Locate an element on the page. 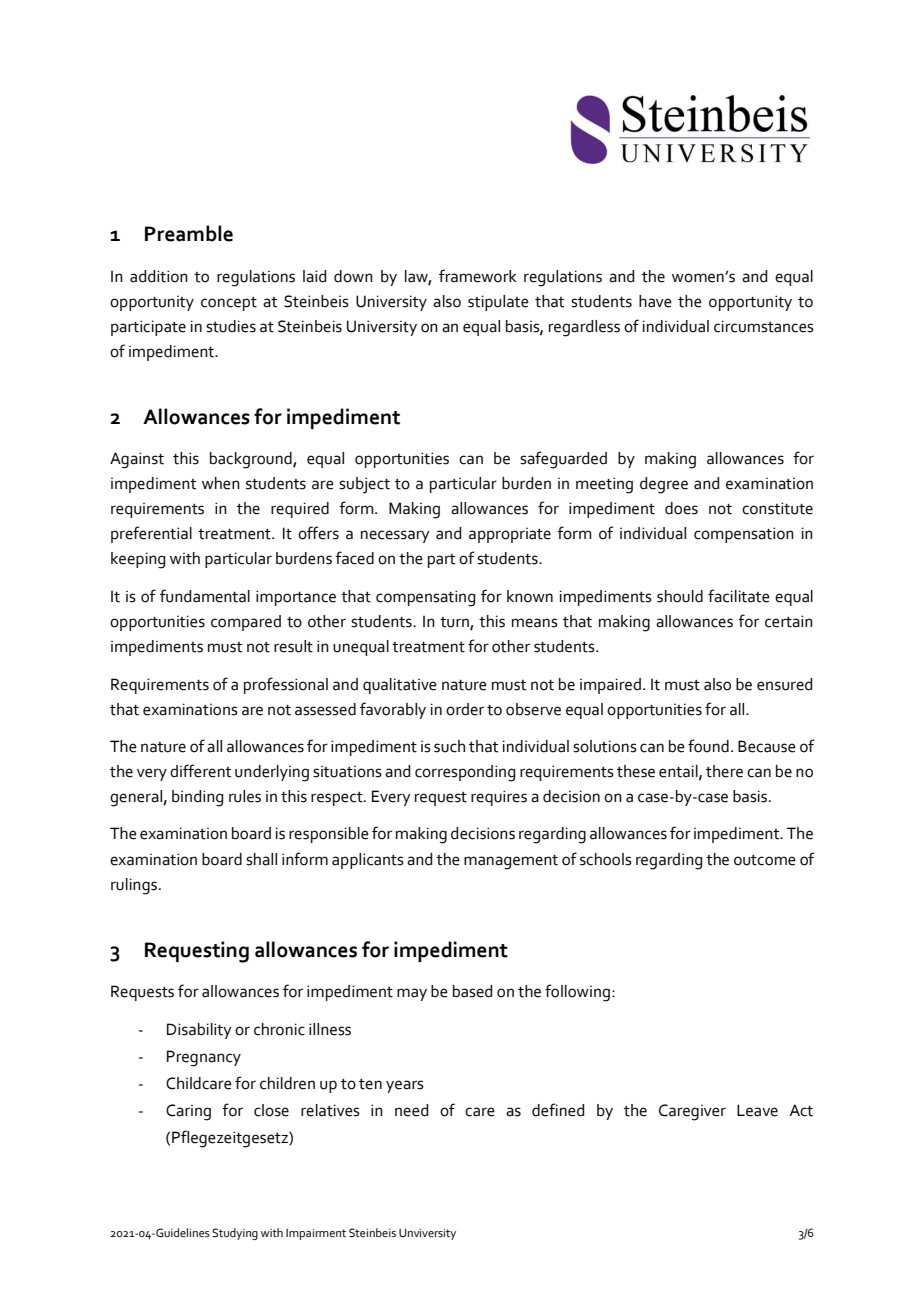  facilitate is located at coordinates (739, 596).
